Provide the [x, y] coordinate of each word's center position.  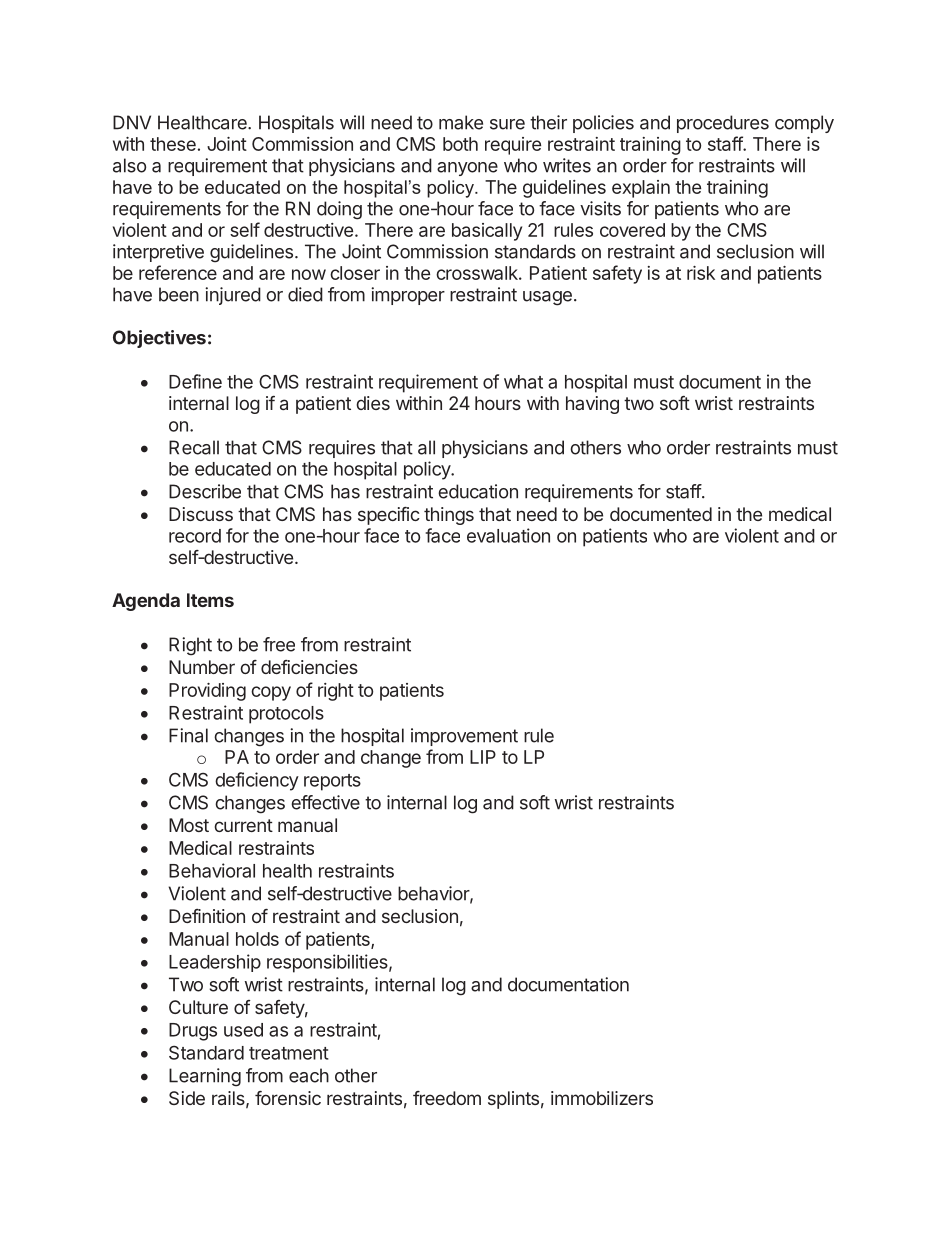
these [173, 144]
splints [513, 1100]
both [460, 144]
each [309, 1075]
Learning [205, 1077]
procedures [723, 124]
